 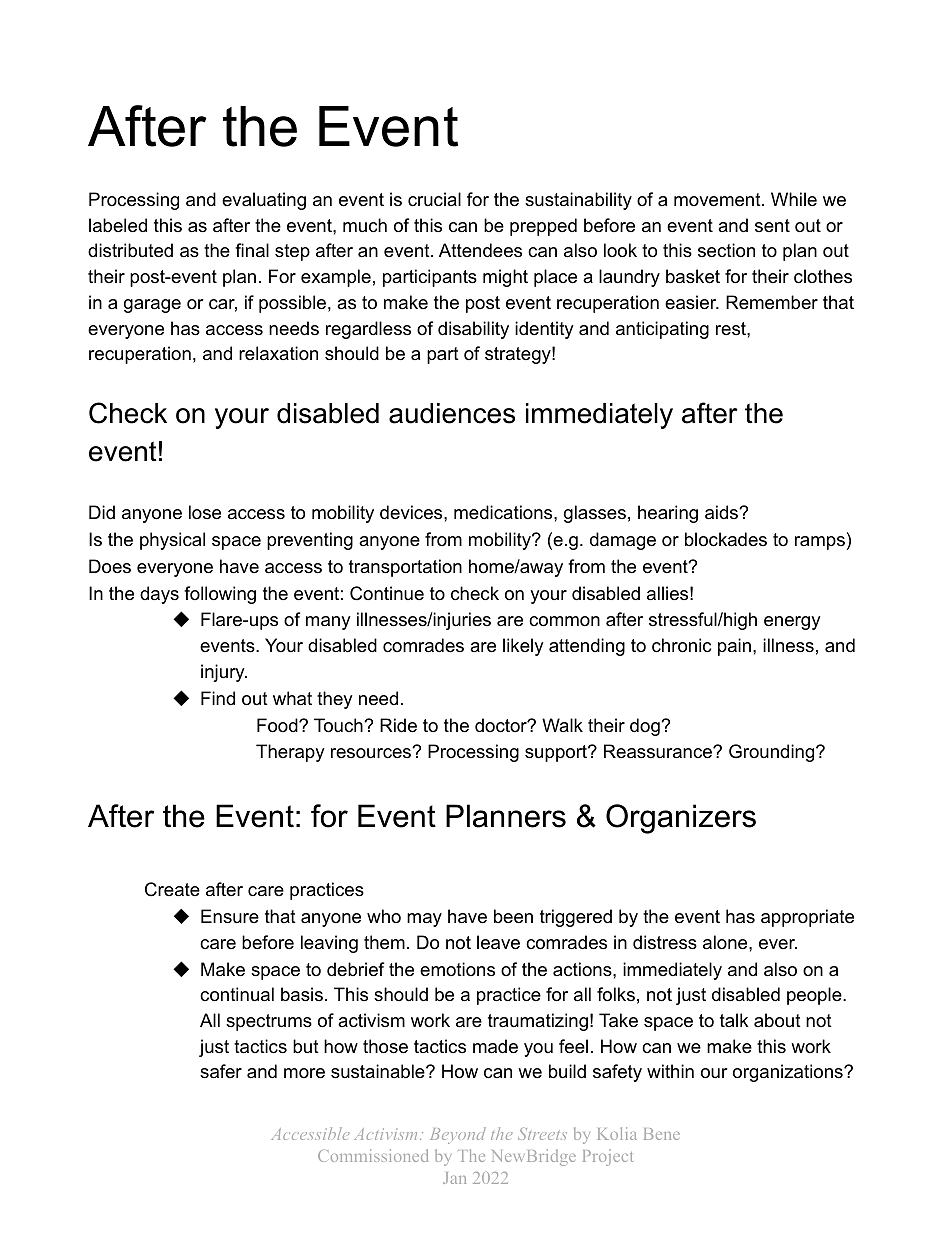 I want to click on distributed, so click(x=130, y=250).
